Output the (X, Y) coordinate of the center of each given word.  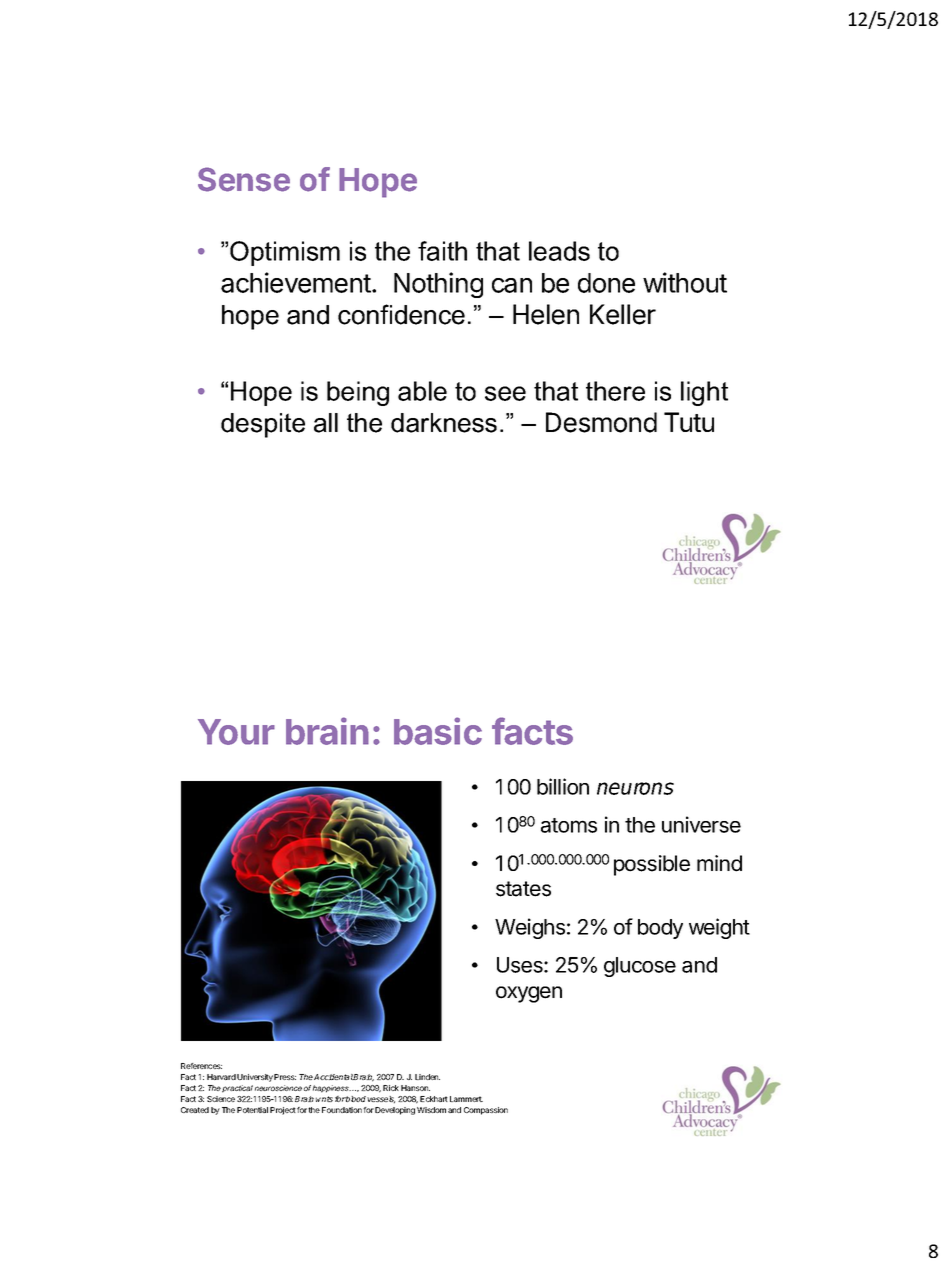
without (685, 282)
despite (263, 425)
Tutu (689, 422)
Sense (244, 179)
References (201, 1066)
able (422, 391)
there (615, 391)
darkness (444, 423)
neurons (635, 788)
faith (442, 251)
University (255, 1078)
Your (236, 732)
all (326, 423)
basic (438, 731)
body (660, 929)
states (523, 889)
